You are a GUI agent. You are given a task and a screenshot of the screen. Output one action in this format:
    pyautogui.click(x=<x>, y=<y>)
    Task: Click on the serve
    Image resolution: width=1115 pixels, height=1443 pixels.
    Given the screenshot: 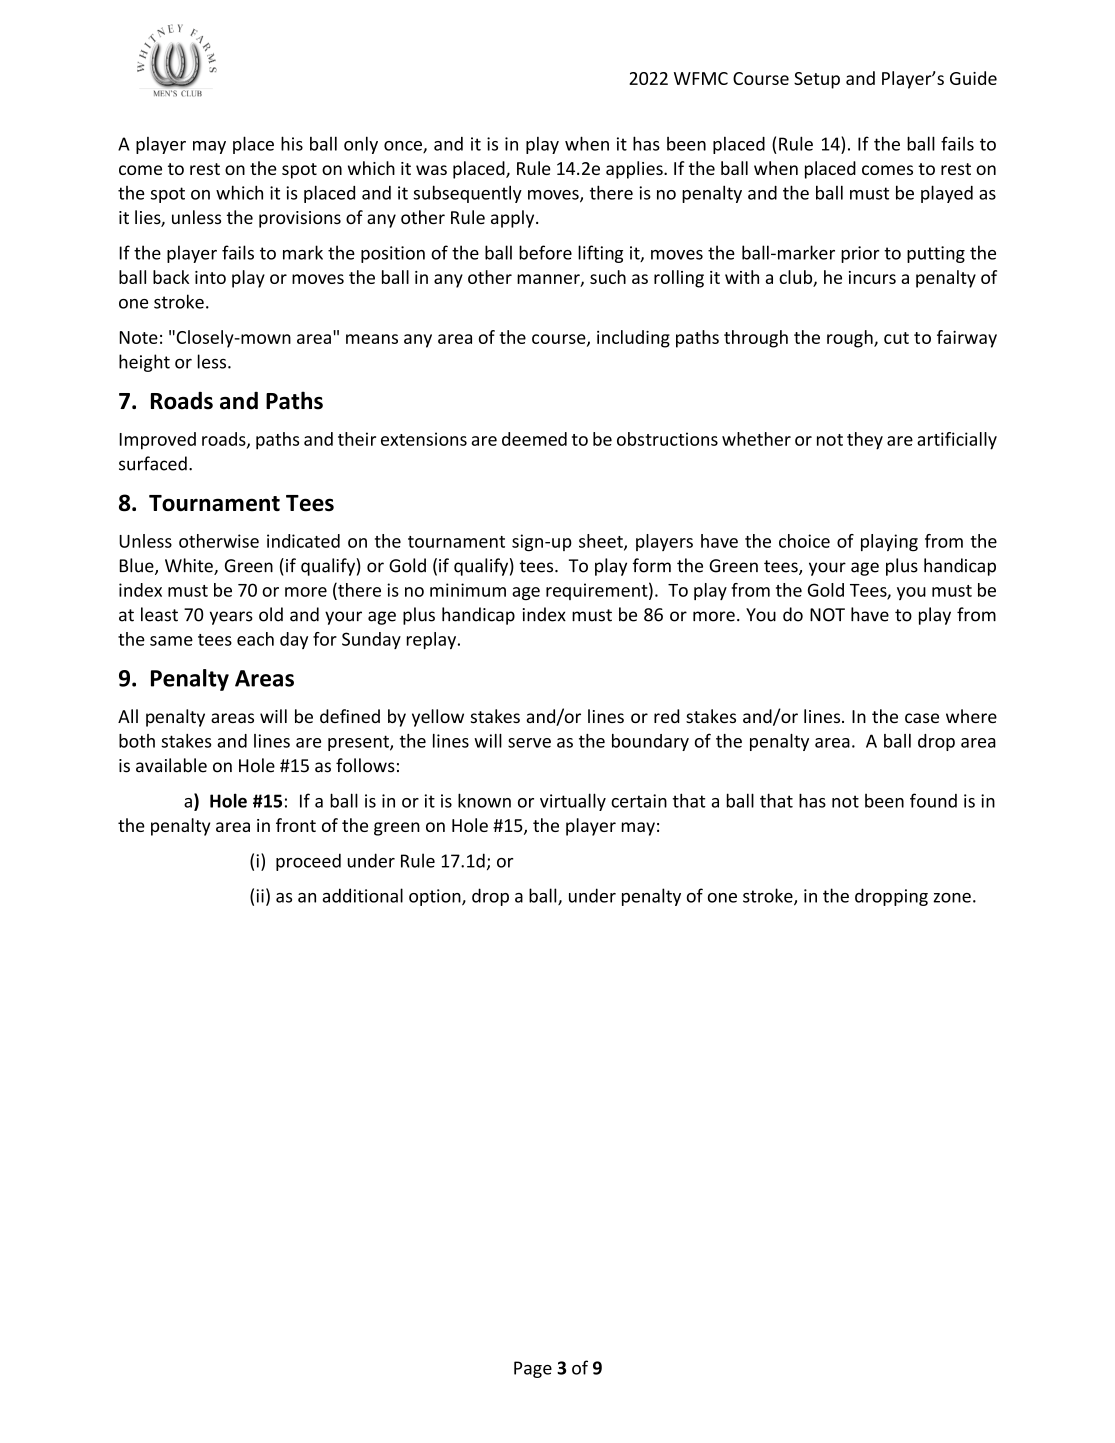 What is the action you would take?
    pyautogui.click(x=529, y=743)
